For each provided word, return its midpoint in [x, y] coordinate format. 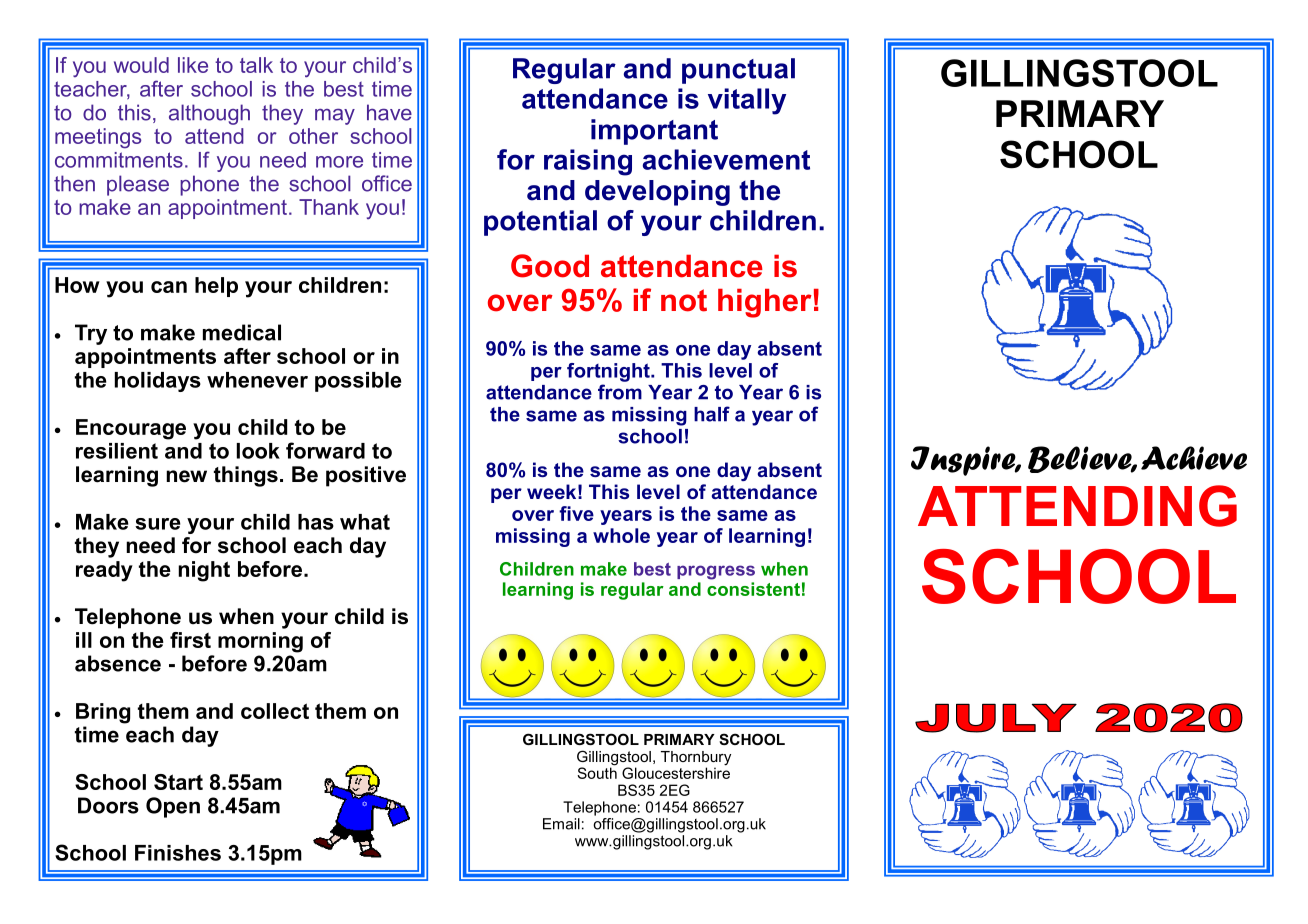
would [141, 65]
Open [173, 807]
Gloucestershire [676, 772]
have [389, 112]
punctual [738, 71]
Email [561, 824]
